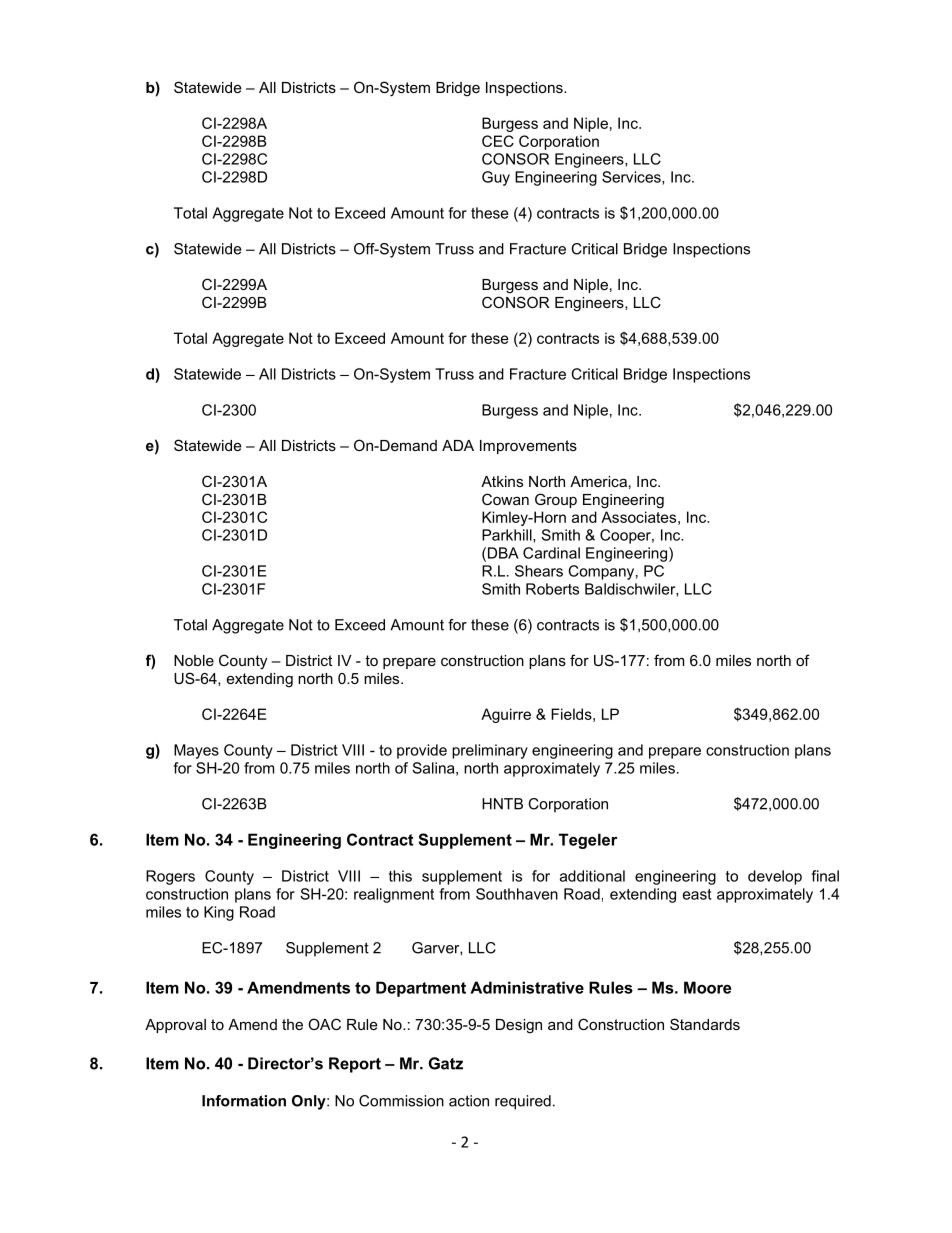  Describe the element at coordinates (523, 1102) in the document. I see `required` at that location.
